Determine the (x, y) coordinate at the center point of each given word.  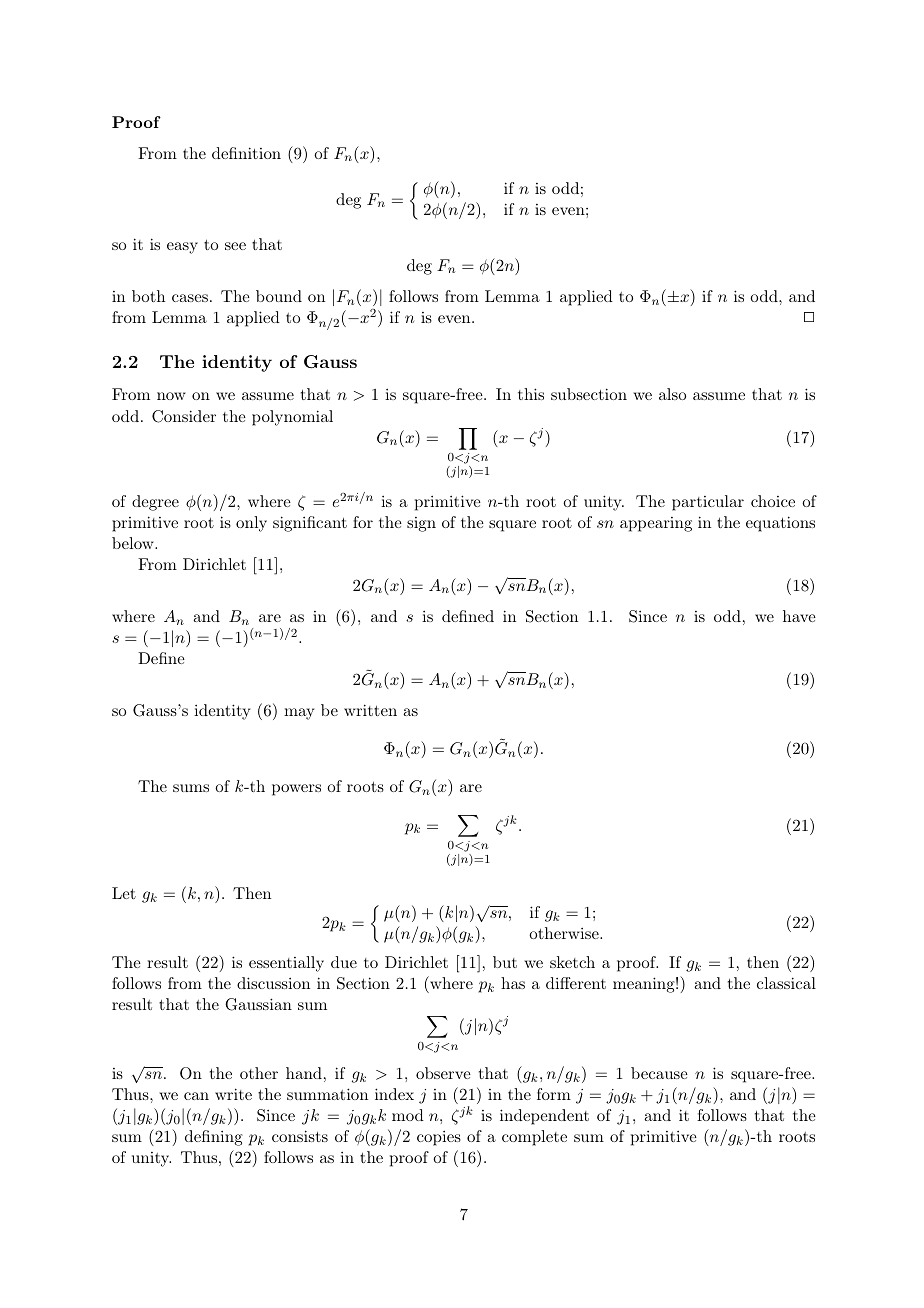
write (233, 1094)
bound (279, 296)
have (799, 616)
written (370, 710)
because (659, 1073)
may (299, 714)
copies (439, 1138)
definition (246, 153)
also (672, 394)
